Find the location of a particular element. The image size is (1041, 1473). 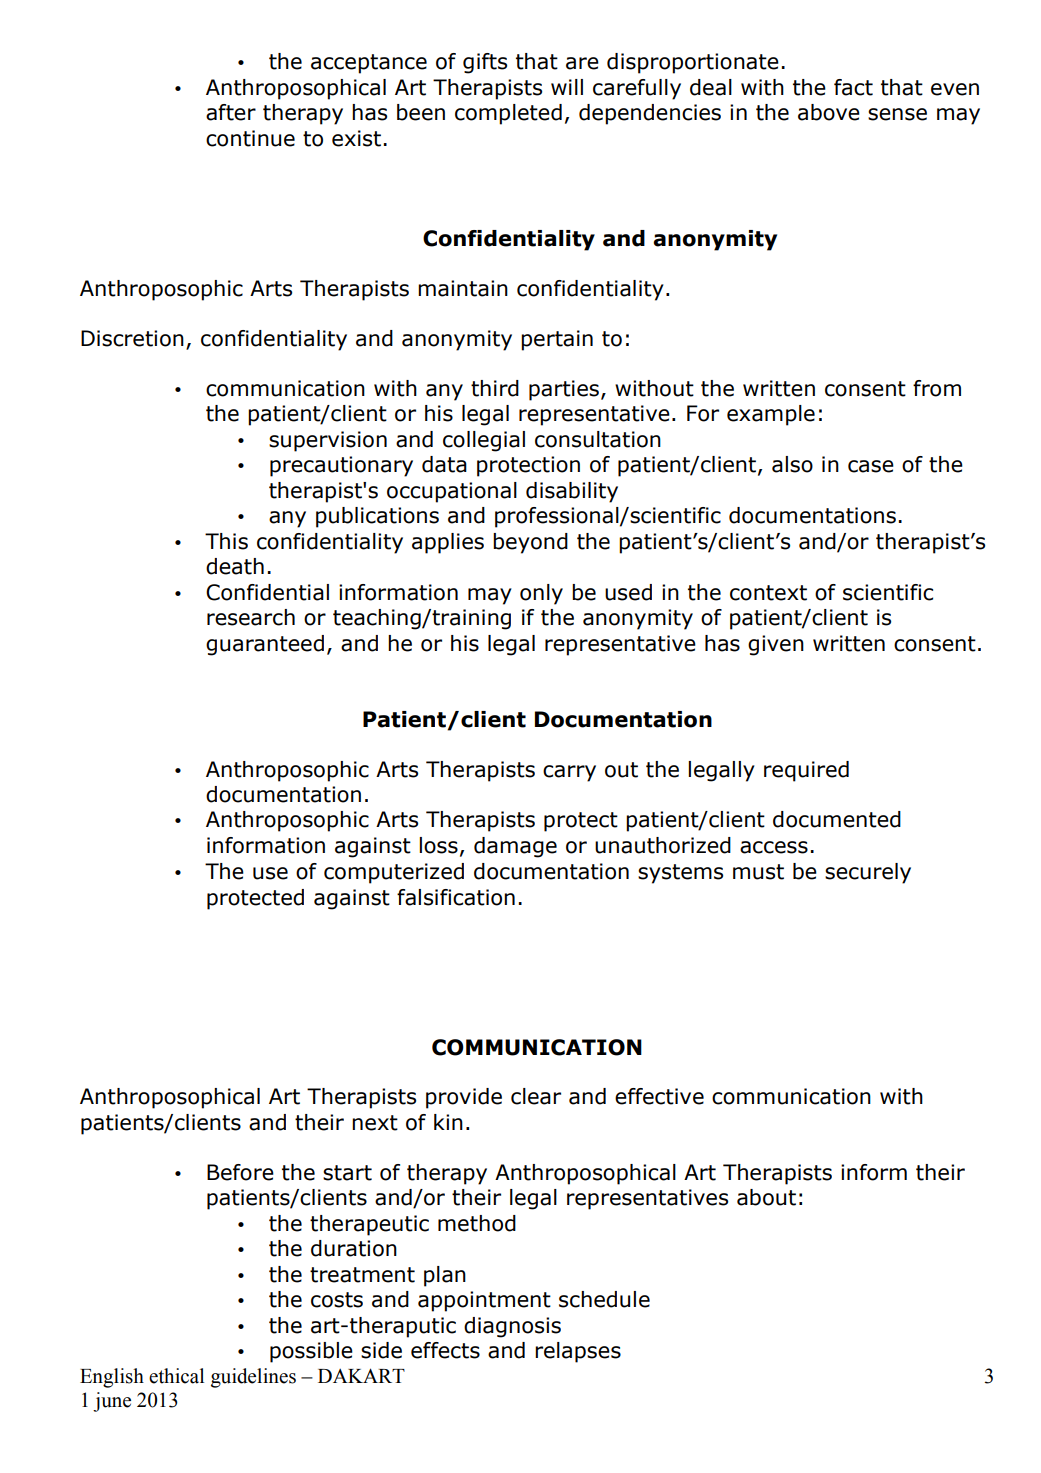

ethical is located at coordinates (176, 1376).
